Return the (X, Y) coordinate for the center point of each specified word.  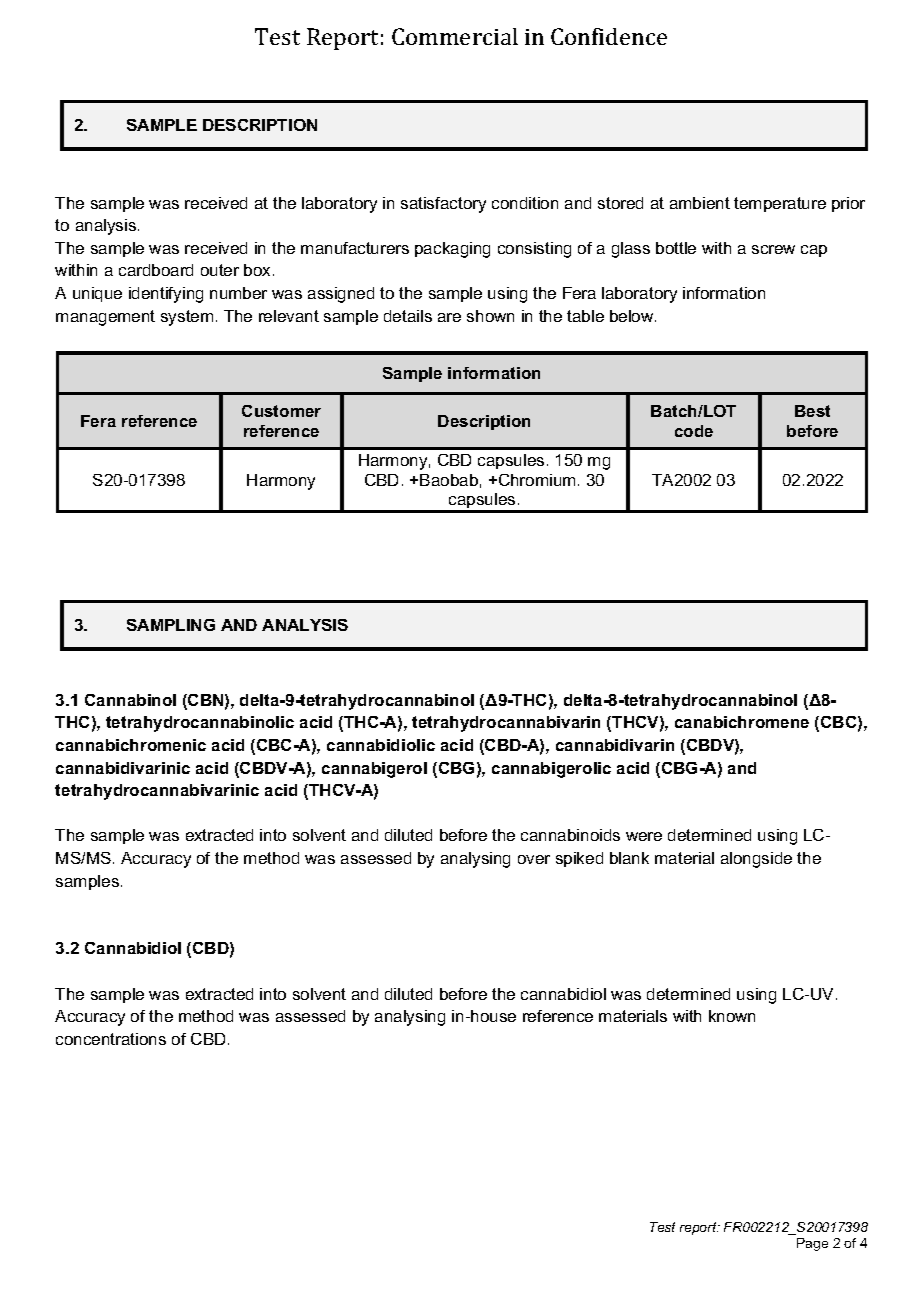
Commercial (455, 36)
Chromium (537, 480)
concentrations (111, 1039)
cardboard (156, 270)
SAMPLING (171, 625)
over (534, 859)
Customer (281, 411)
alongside (756, 860)
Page (812, 1244)
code (694, 431)
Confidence (609, 36)
